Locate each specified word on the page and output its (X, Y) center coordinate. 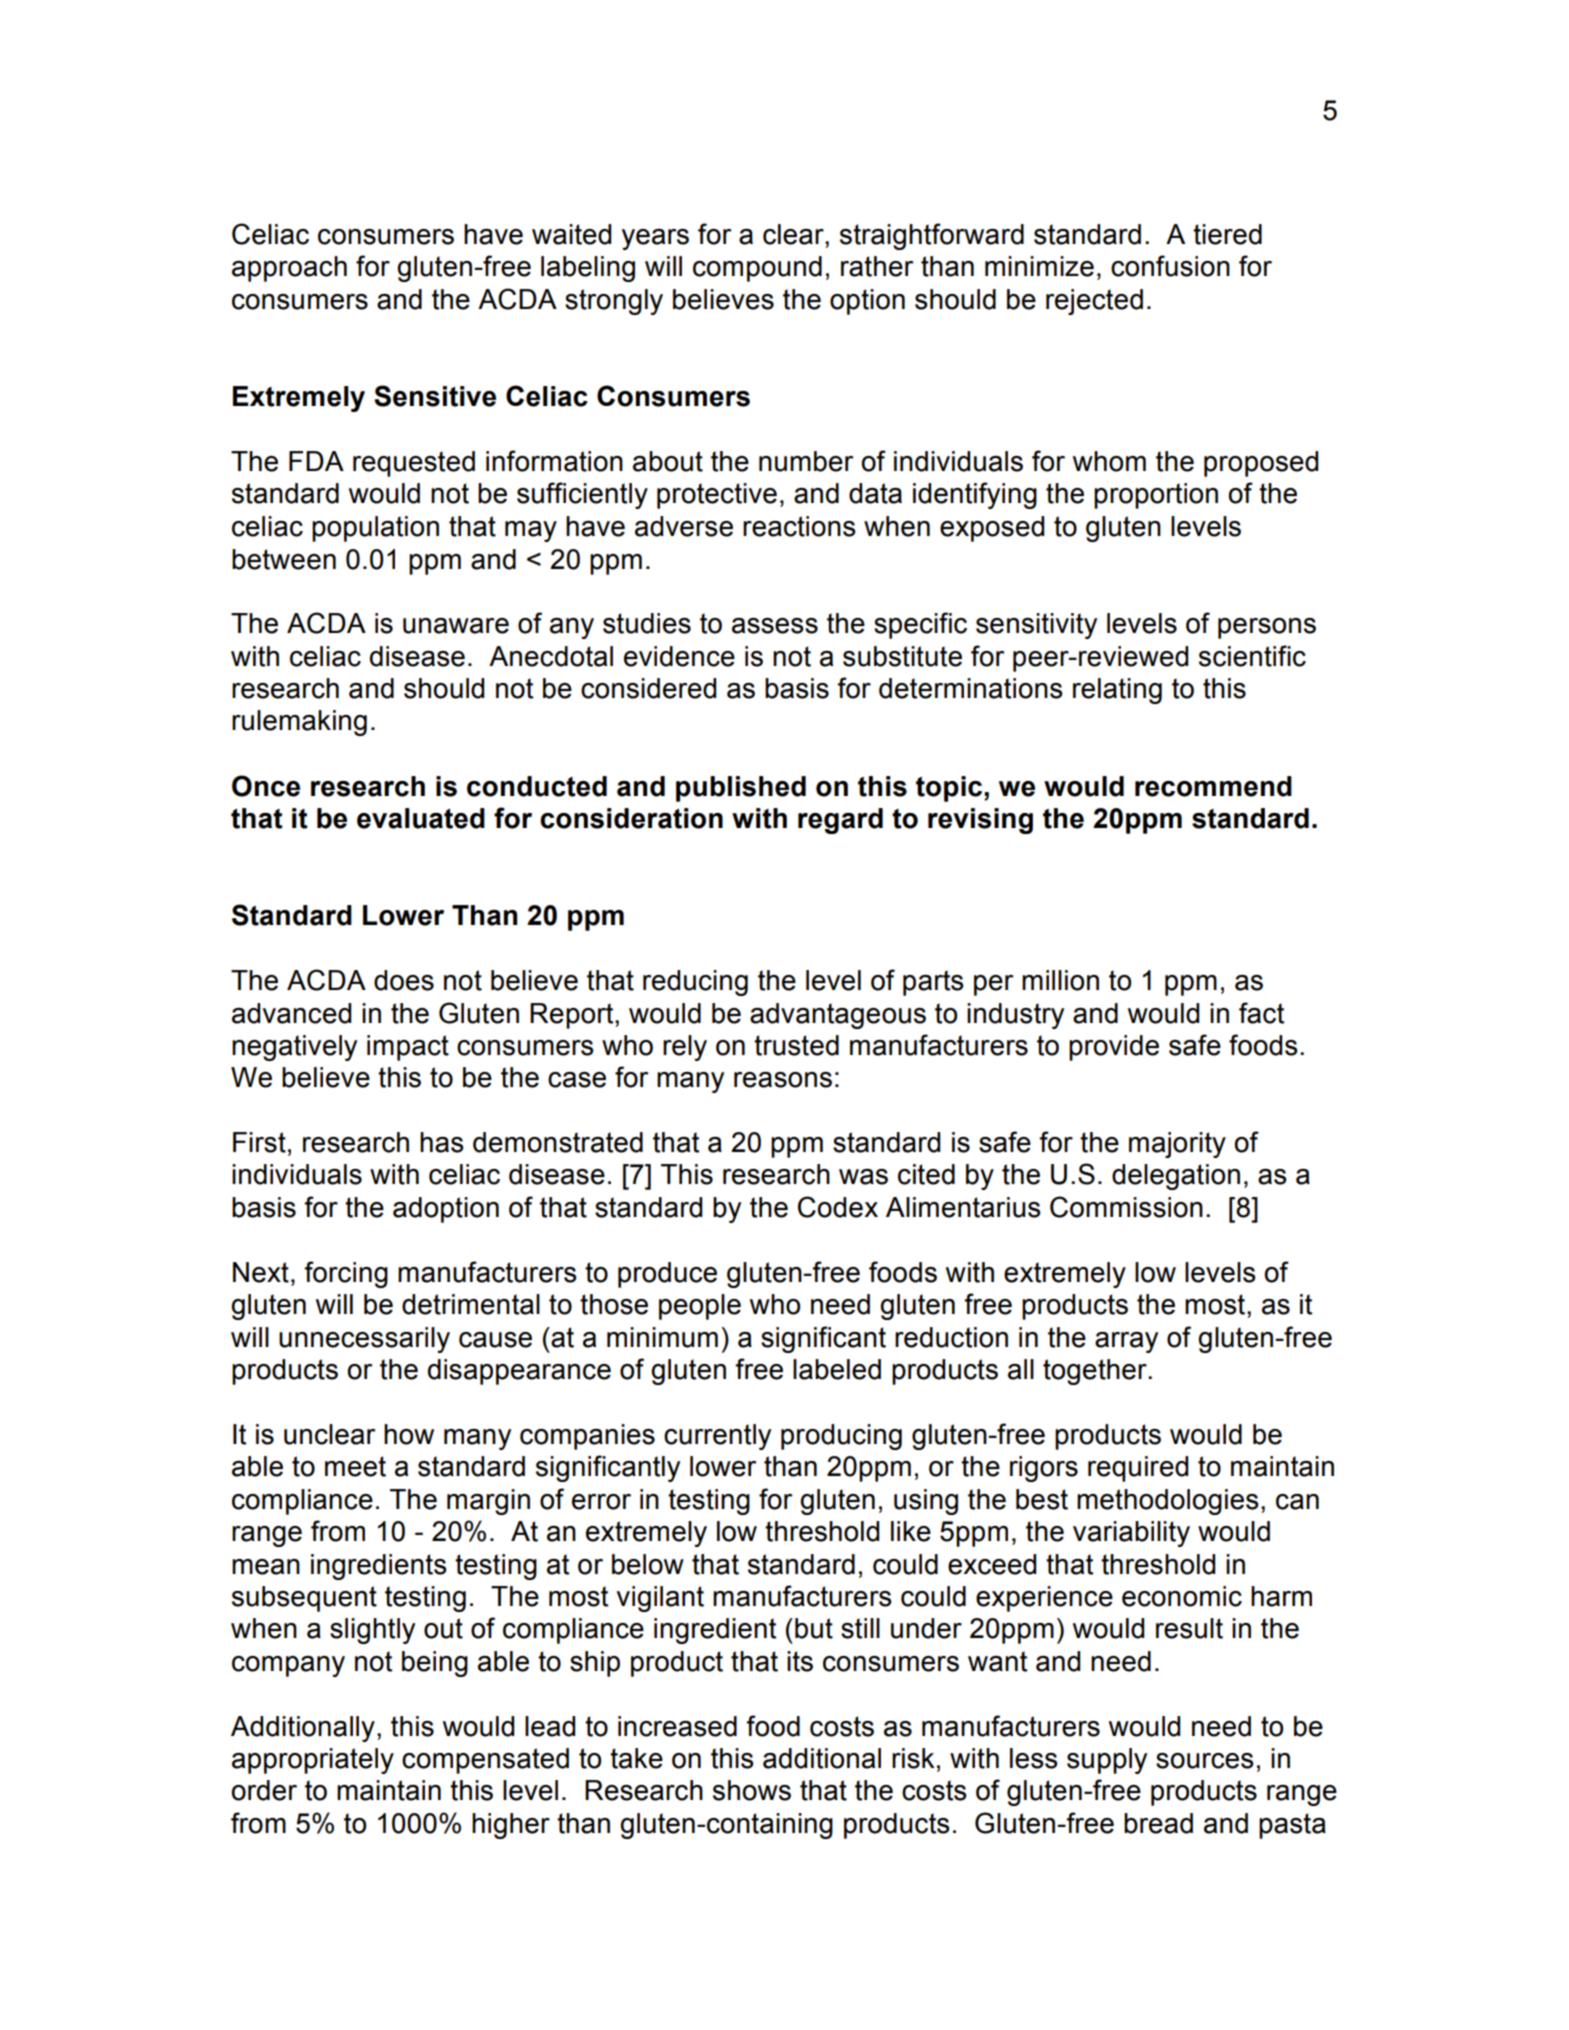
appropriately (313, 1761)
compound (757, 269)
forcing (346, 1274)
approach (289, 269)
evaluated (421, 818)
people (700, 1307)
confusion (1170, 266)
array (1126, 1342)
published (741, 789)
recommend (1213, 786)
